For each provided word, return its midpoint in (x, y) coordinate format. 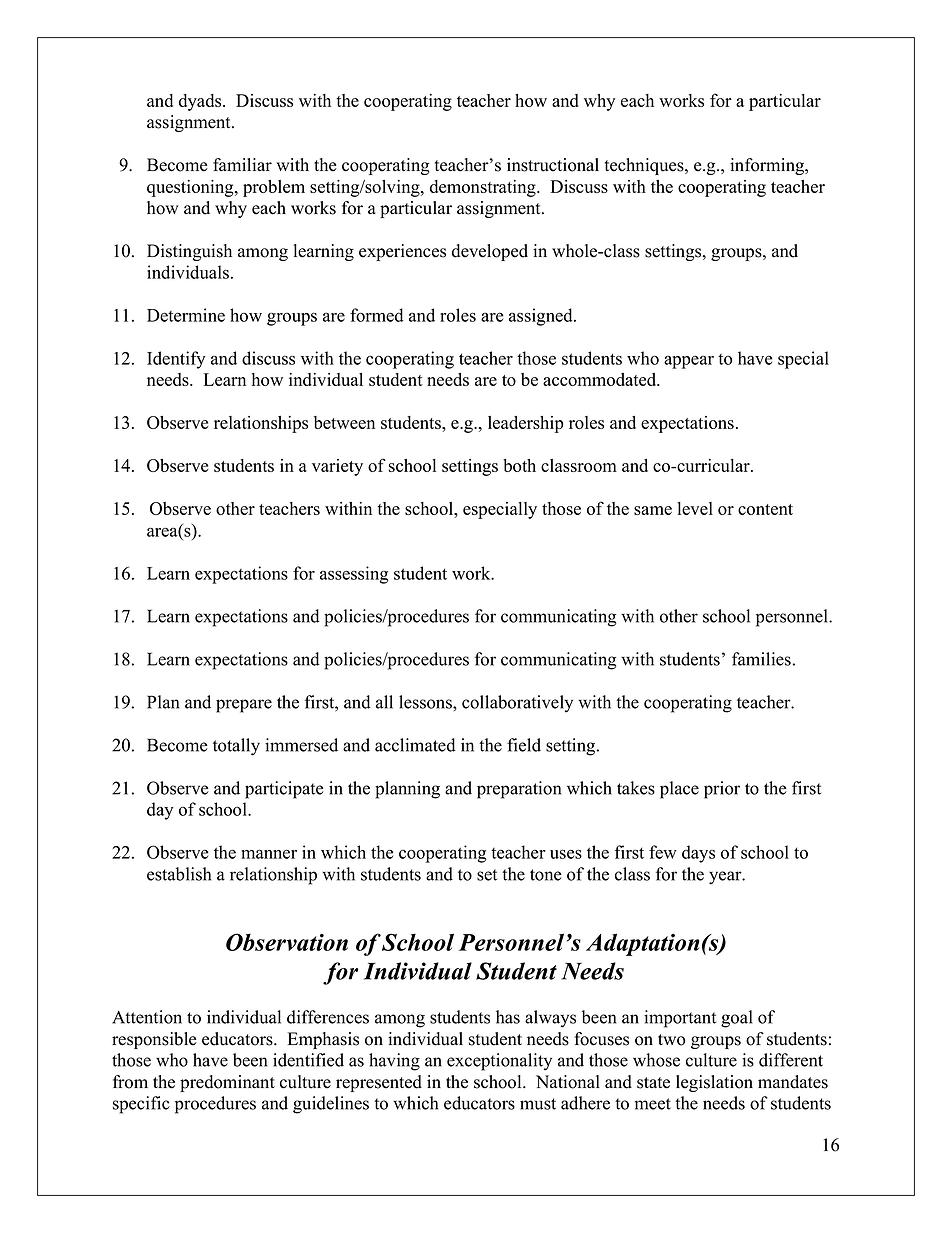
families (761, 659)
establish (179, 874)
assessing (354, 575)
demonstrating (484, 188)
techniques (645, 166)
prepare (244, 706)
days (698, 854)
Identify (176, 360)
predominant (227, 1083)
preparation (519, 790)
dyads (201, 102)
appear (689, 362)
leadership (526, 424)
